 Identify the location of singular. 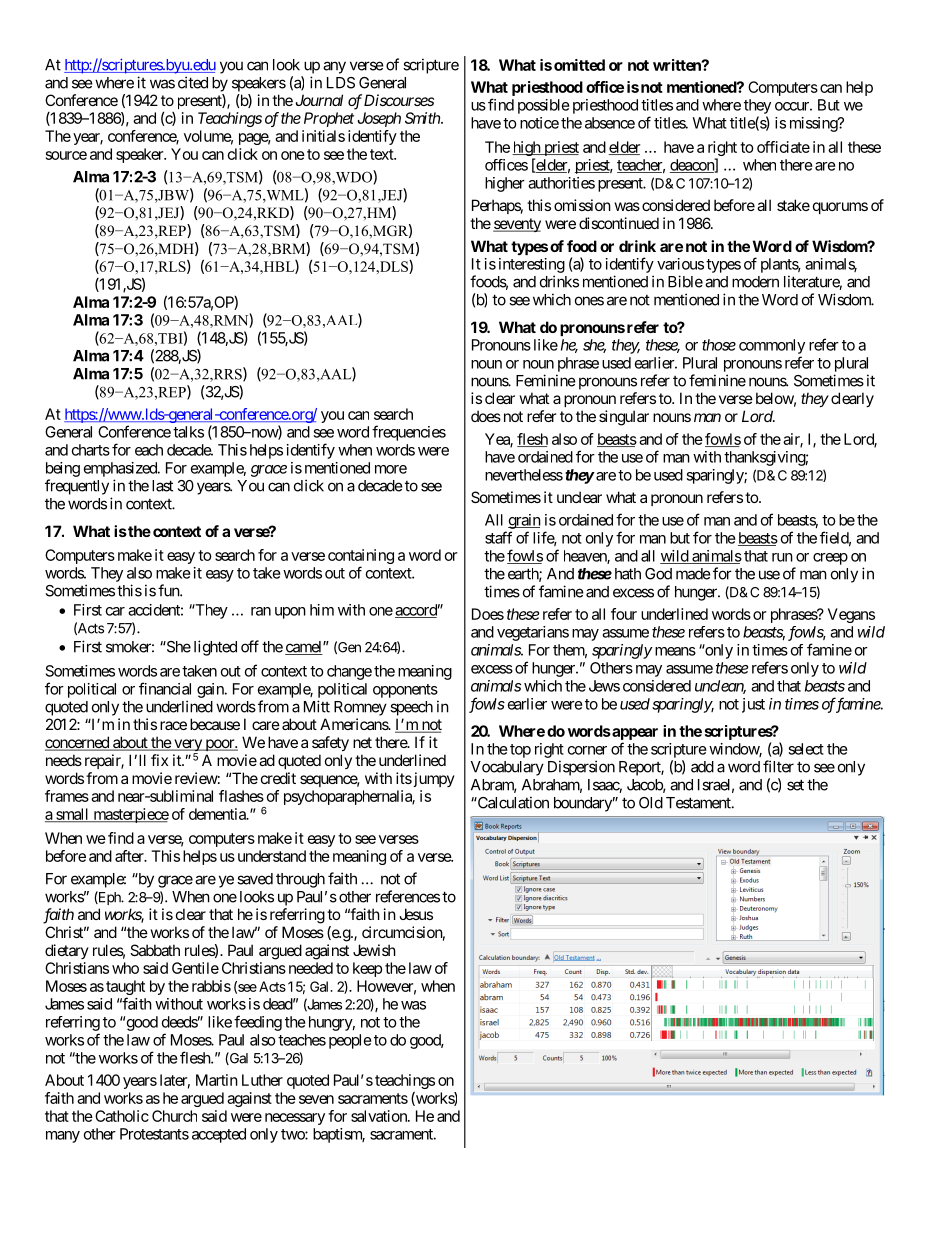
(624, 418).
